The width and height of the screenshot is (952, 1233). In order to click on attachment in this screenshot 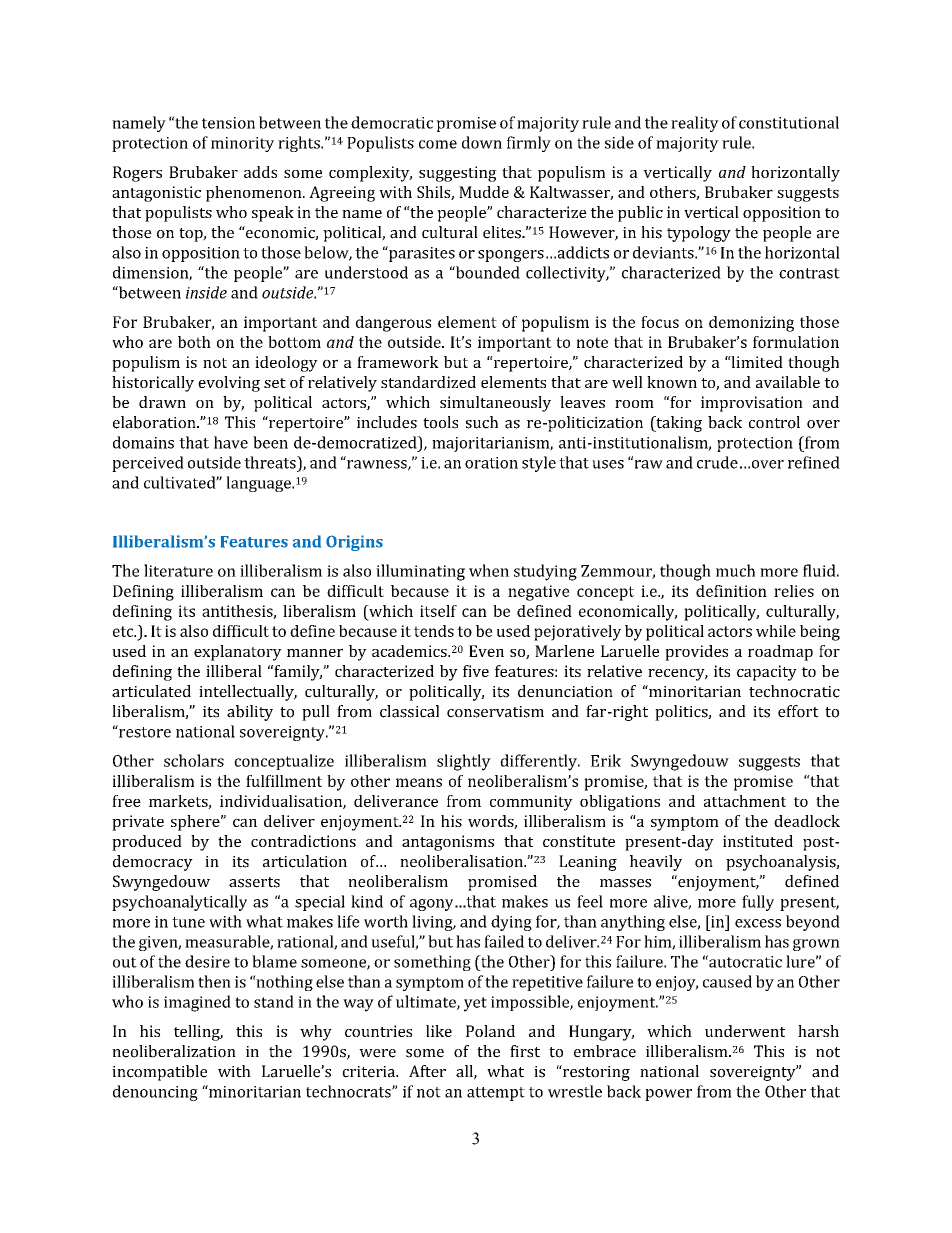, I will do `click(745, 801)`.
